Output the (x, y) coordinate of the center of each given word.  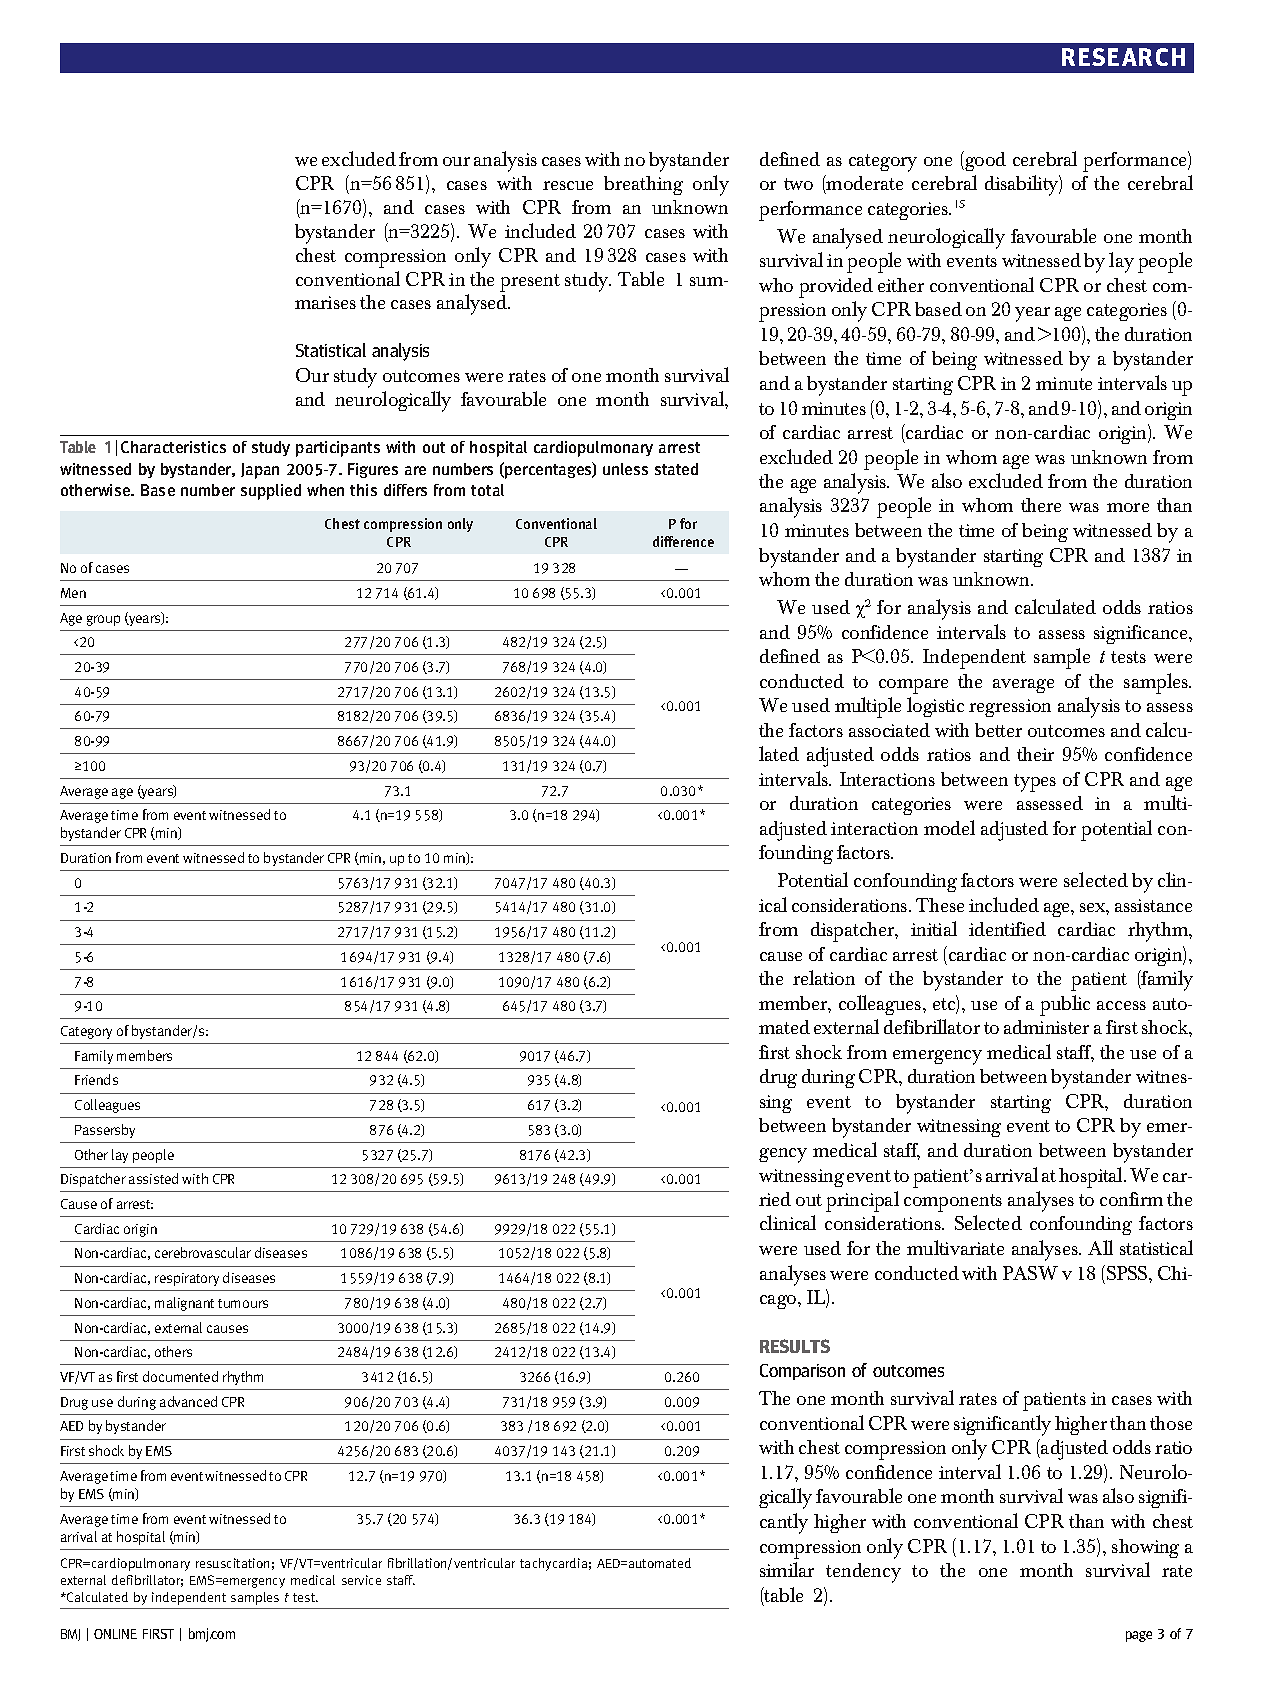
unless (625, 469)
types (1035, 783)
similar (787, 1569)
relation (824, 977)
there (1041, 505)
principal (862, 1201)
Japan (260, 471)
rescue (568, 185)
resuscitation (232, 1563)
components (953, 1203)
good (984, 161)
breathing (643, 185)
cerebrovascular (203, 1252)
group (103, 620)
